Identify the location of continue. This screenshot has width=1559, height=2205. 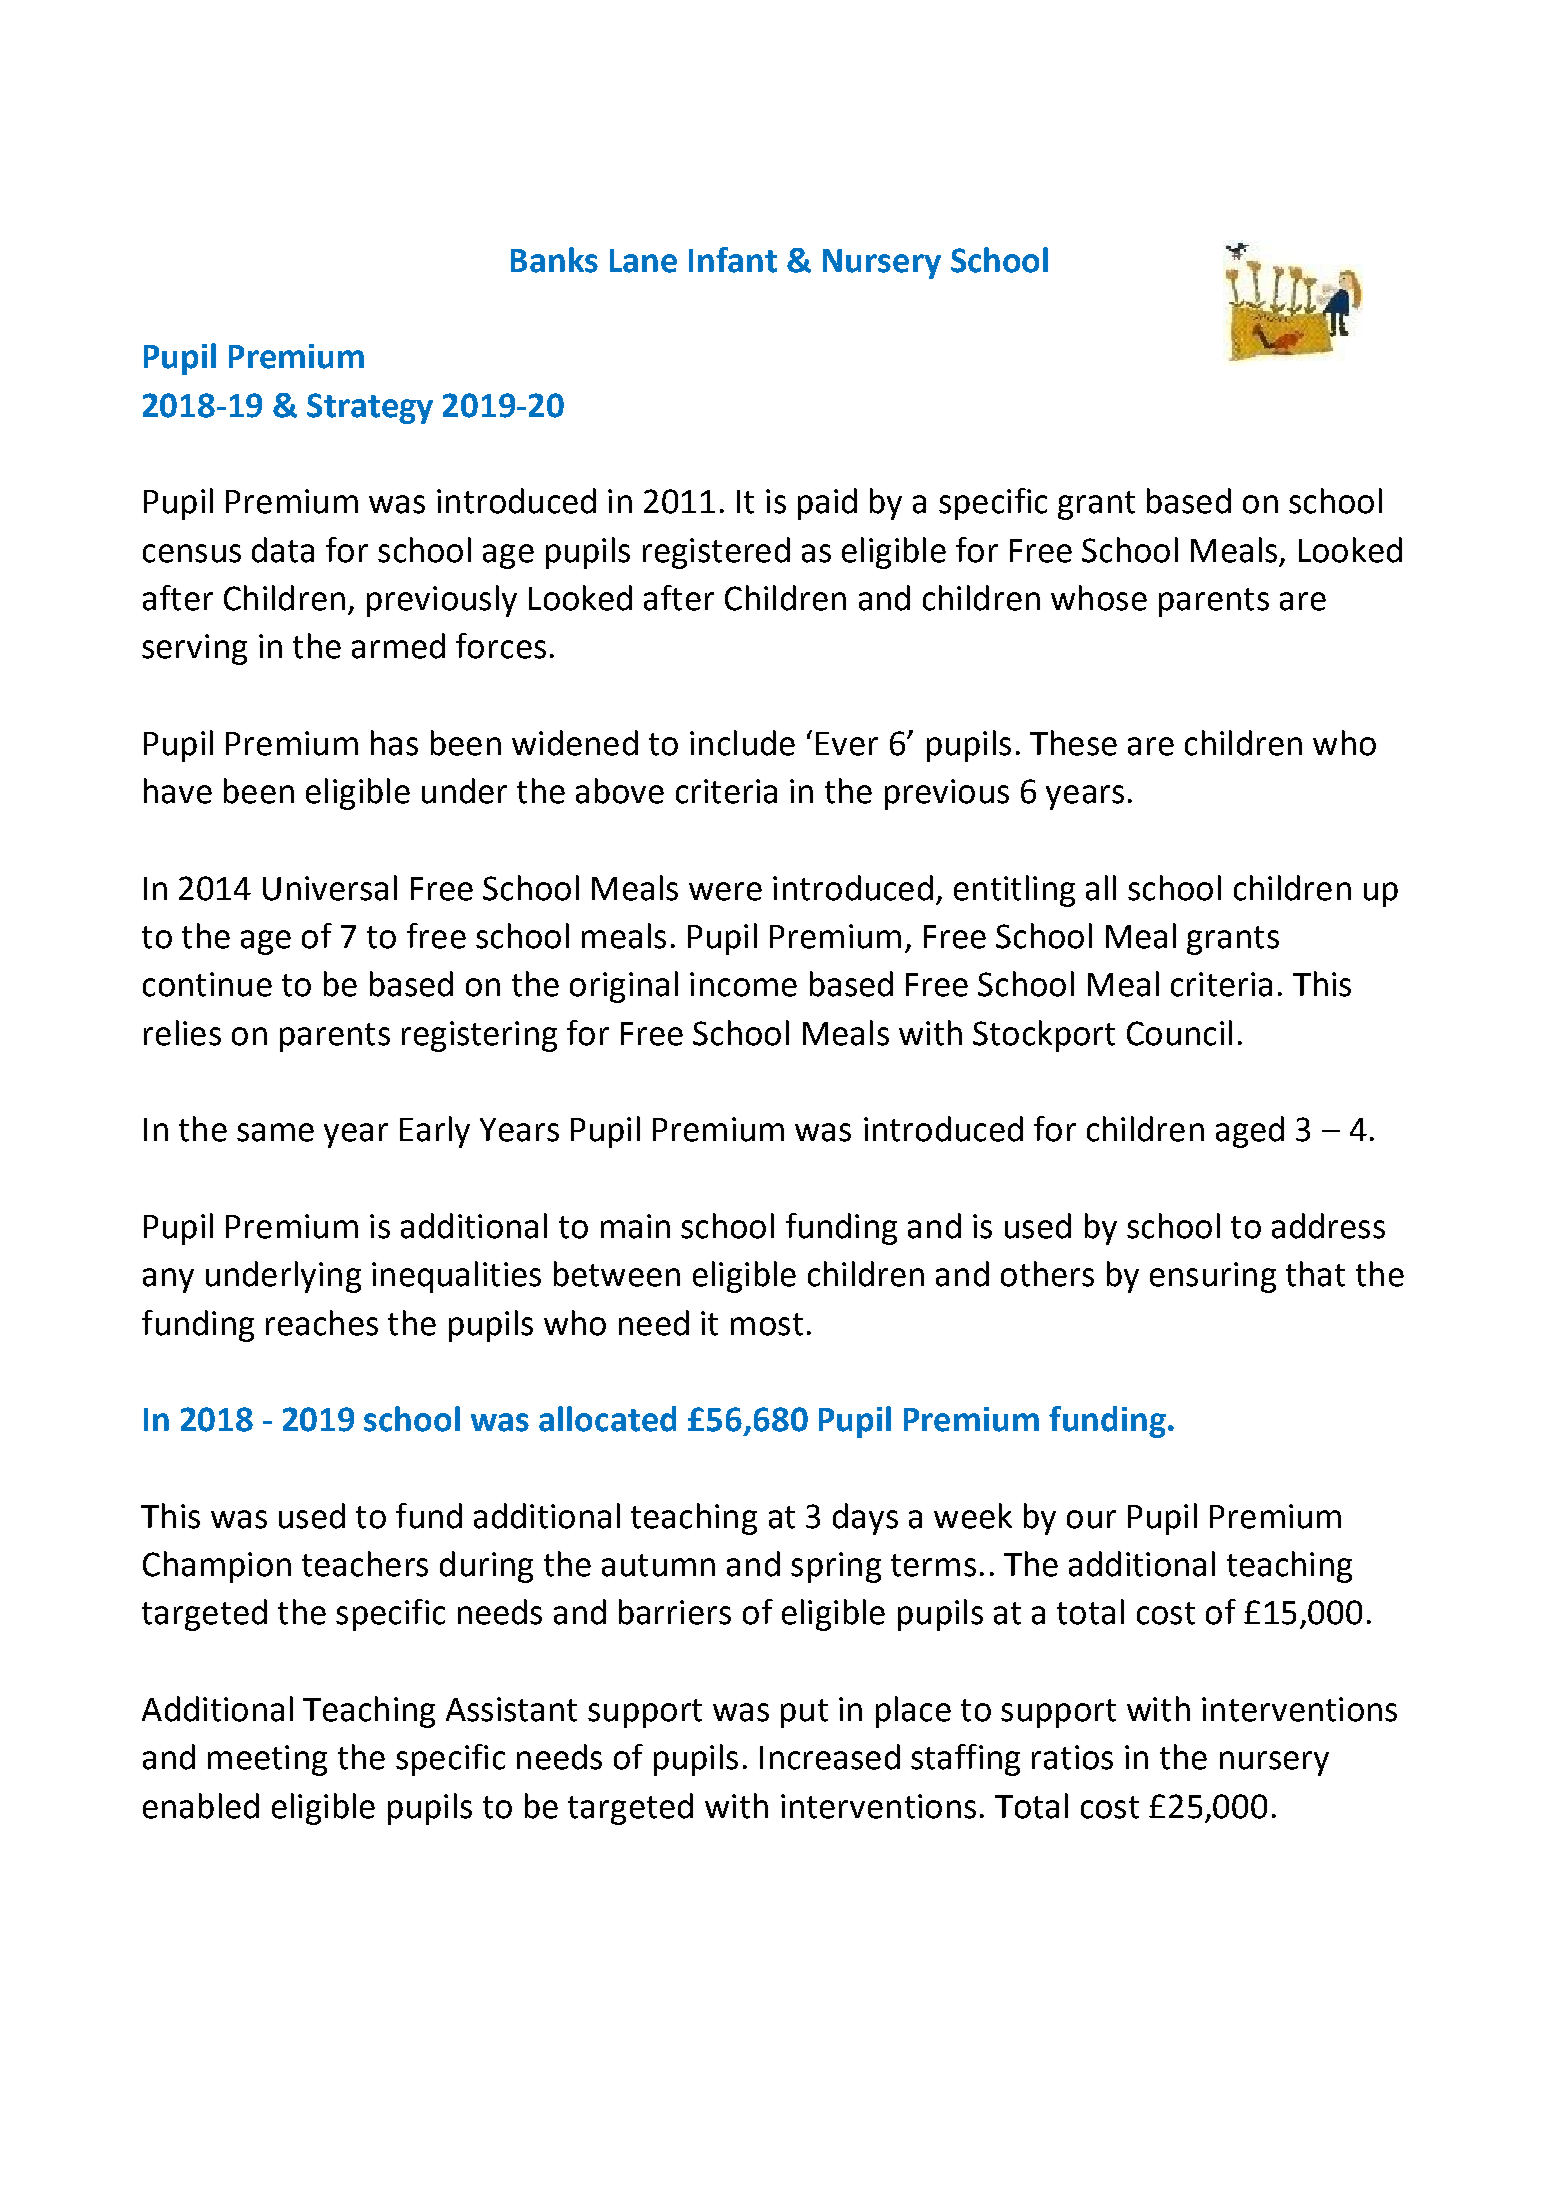
(207, 984).
